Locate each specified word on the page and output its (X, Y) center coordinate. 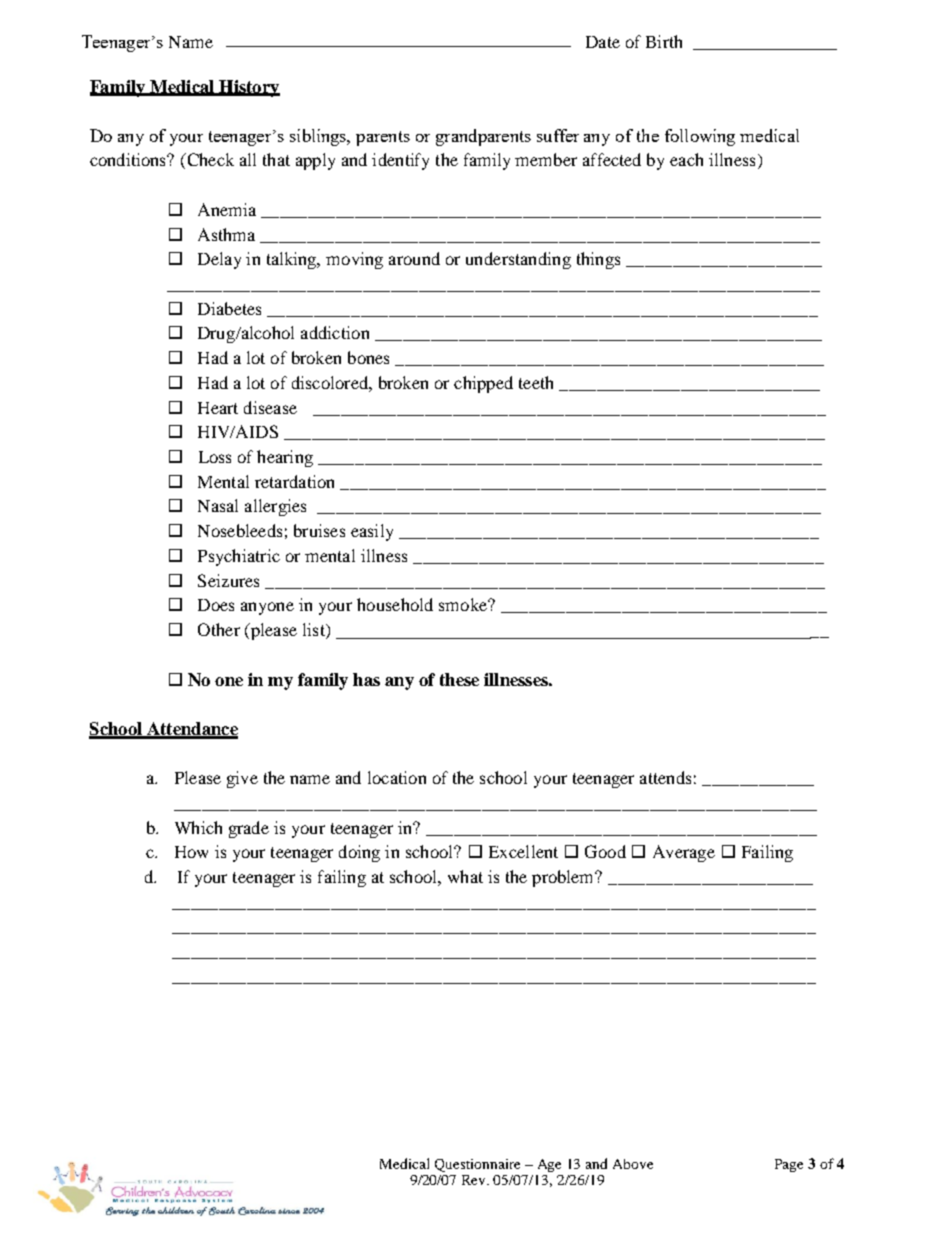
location (397, 777)
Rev (475, 1180)
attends (665, 777)
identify (400, 161)
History (248, 88)
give (242, 779)
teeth (536, 382)
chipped (483, 384)
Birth (664, 41)
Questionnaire (477, 1165)
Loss (215, 457)
